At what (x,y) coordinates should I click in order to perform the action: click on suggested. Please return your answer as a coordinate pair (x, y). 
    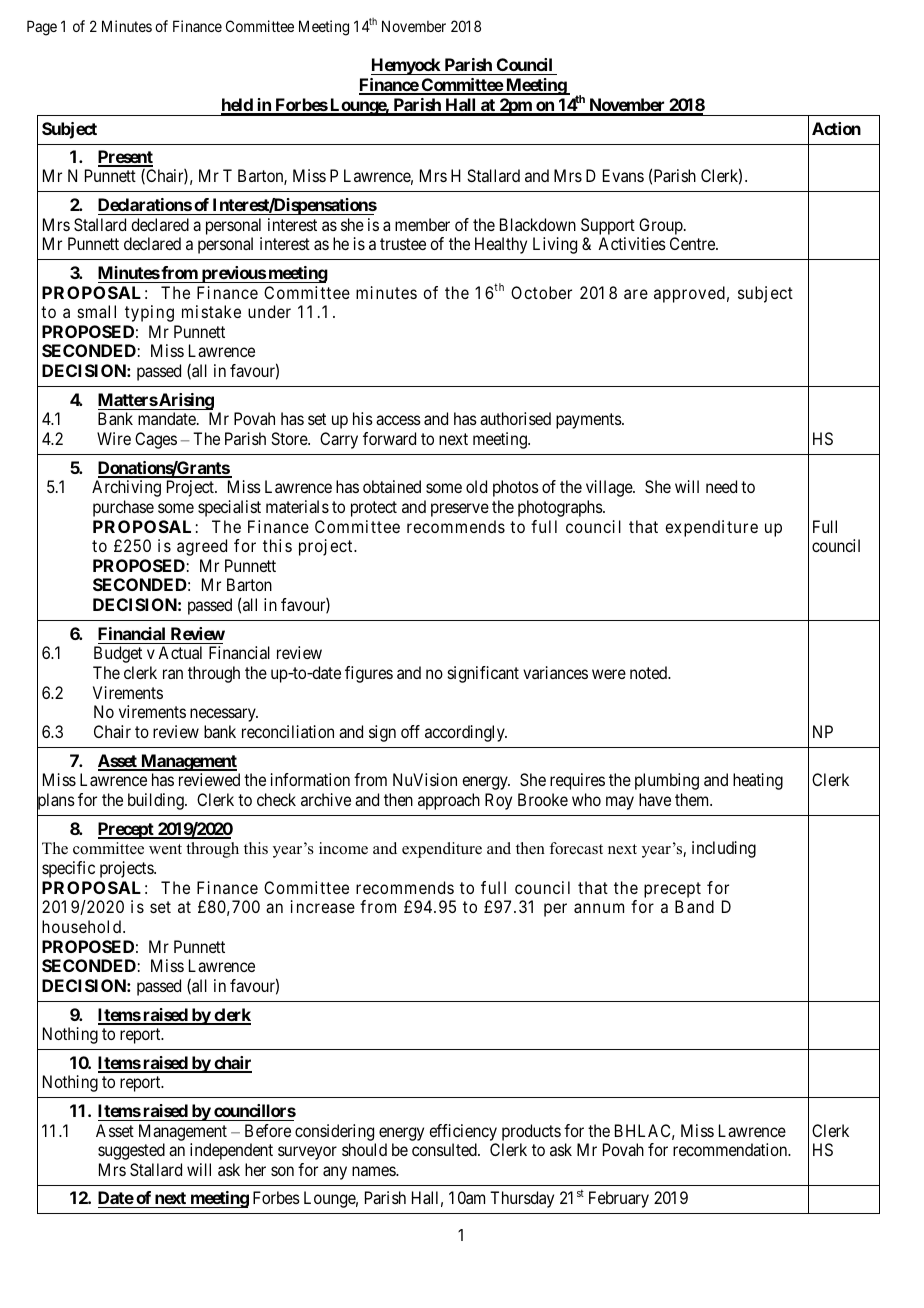
    Looking at the image, I should click on (131, 1151).
